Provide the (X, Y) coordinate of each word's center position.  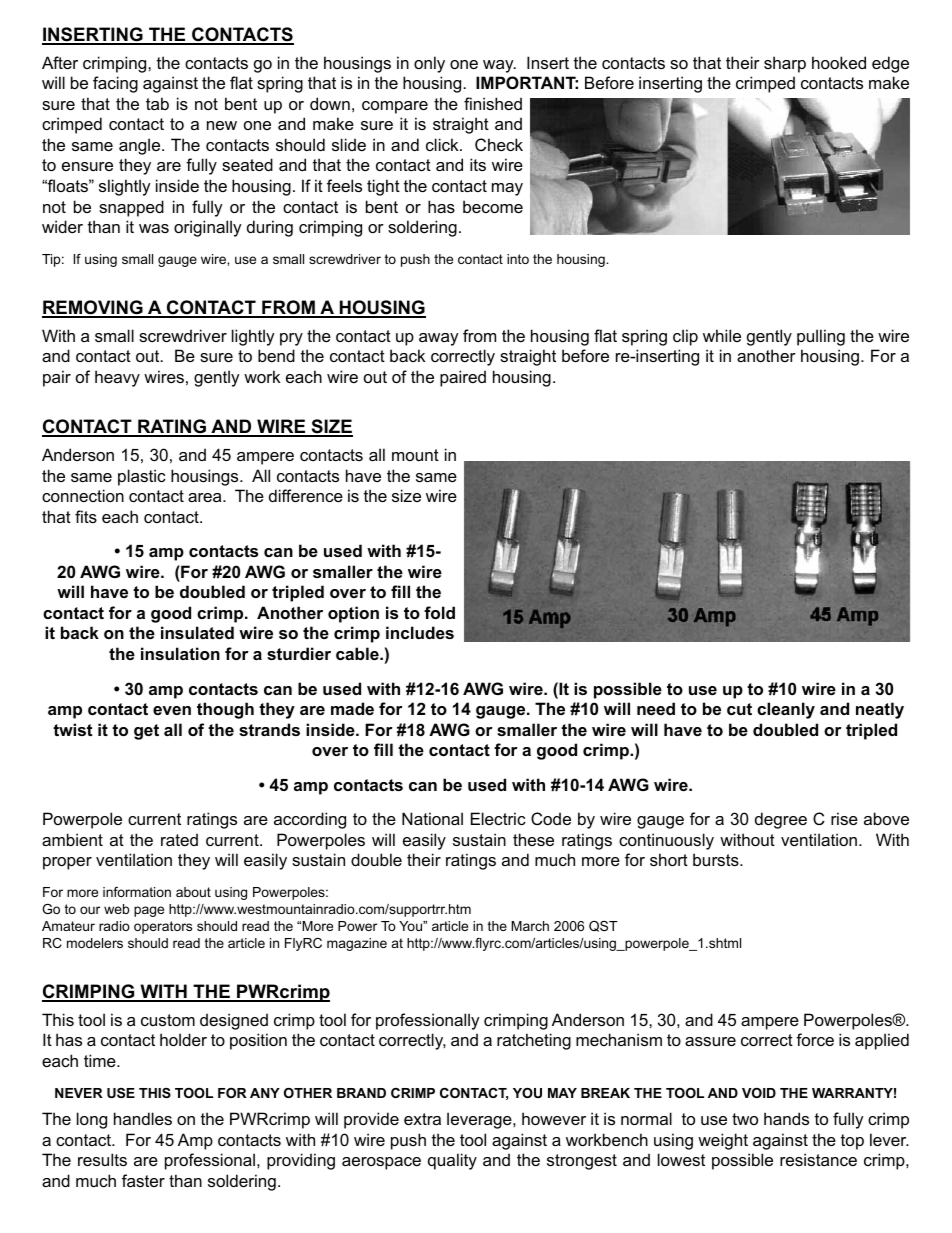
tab (157, 103)
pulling (821, 337)
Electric (498, 818)
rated (179, 839)
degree (781, 820)
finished (493, 103)
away (439, 339)
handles (143, 1118)
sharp (785, 64)
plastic (142, 477)
